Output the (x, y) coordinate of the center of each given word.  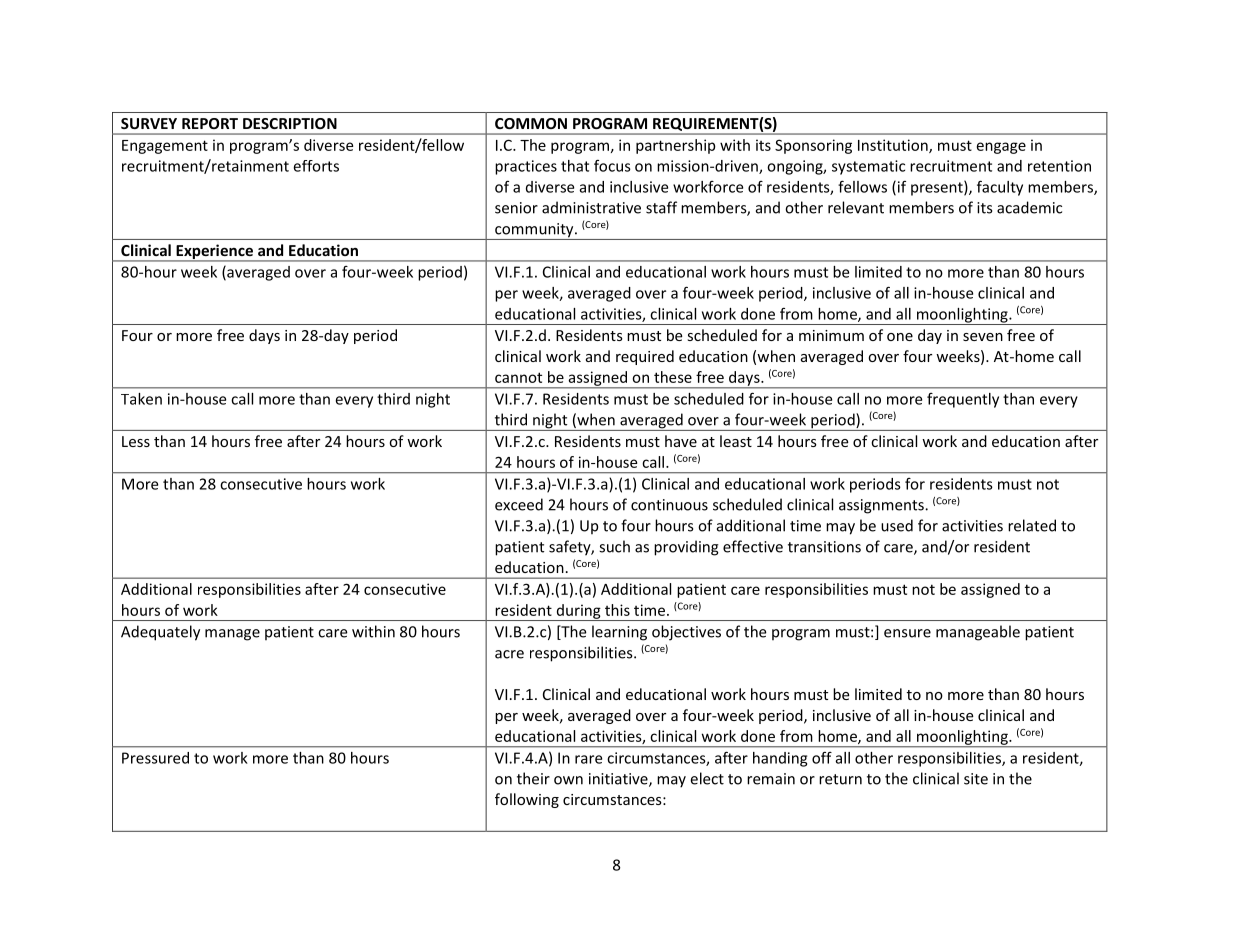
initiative (619, 780)
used (897, 525)
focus (612, 166)
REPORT (210, 123)
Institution (894, 146)
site (976, 779)
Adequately (160, 633)
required (645, 357)
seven (983, 337)
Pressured (155, 758)
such (614, 546)
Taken (141, 399)
